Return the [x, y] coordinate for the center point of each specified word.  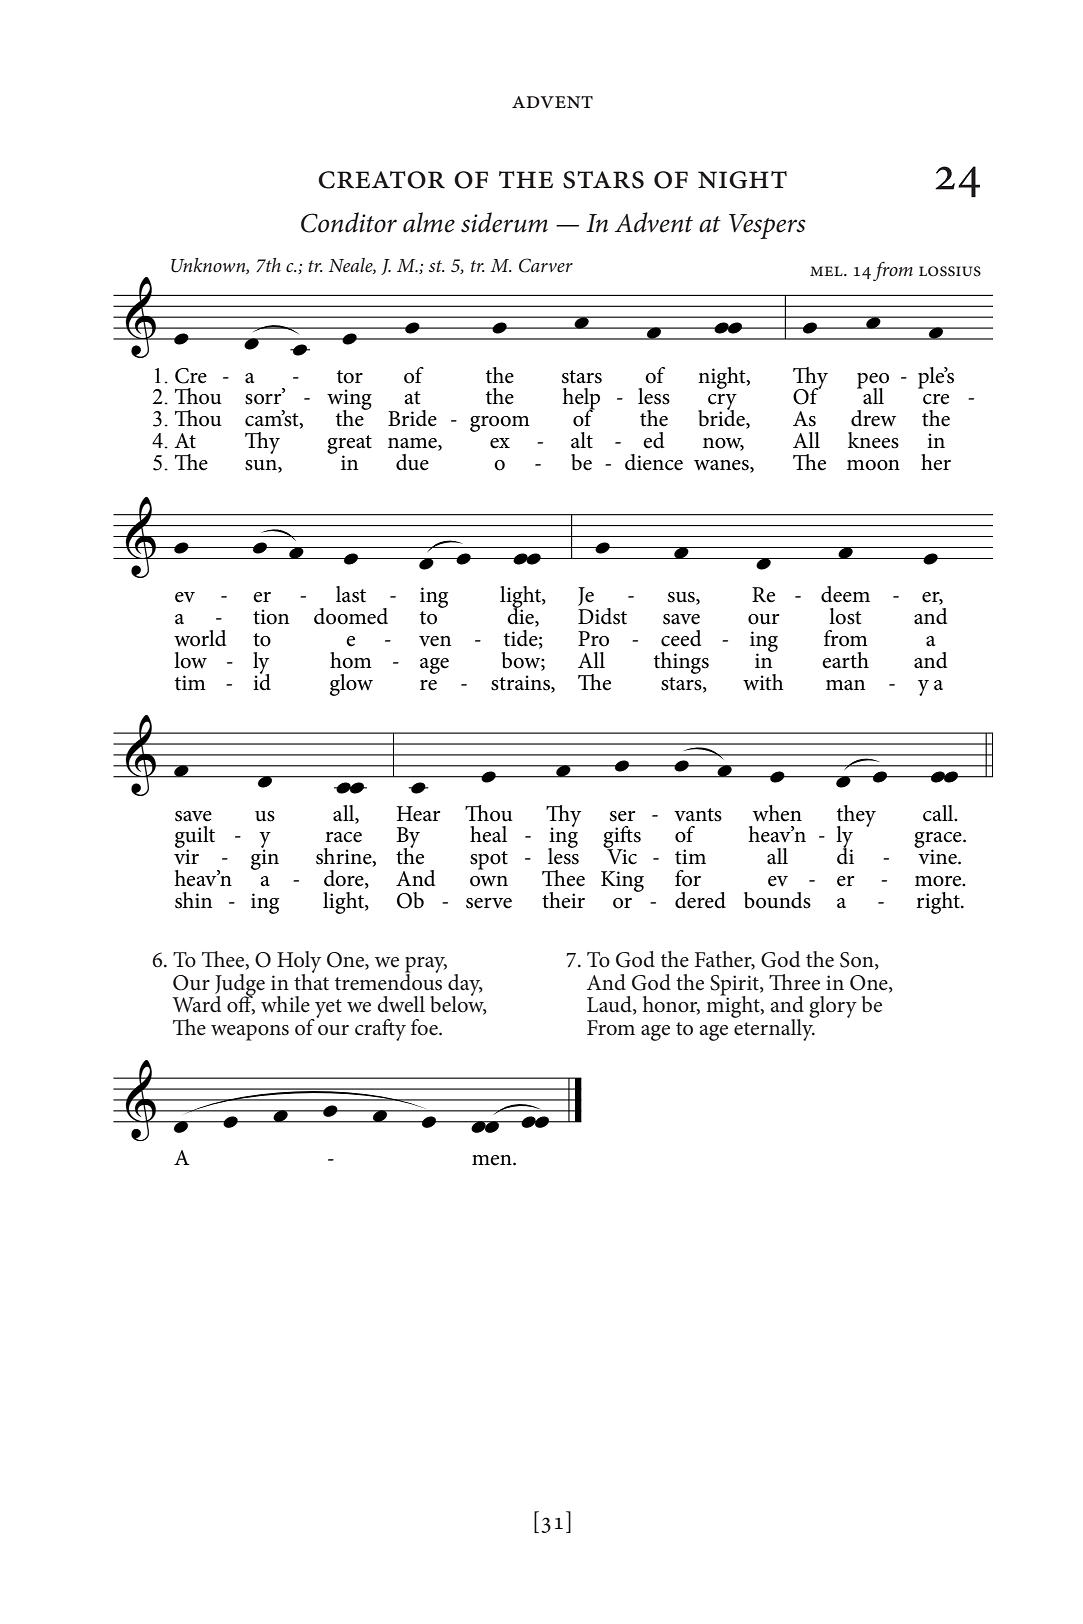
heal [488, 834]
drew [873, 418]
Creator [381, 180]
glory [833, 1007]
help [581, 400]
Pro [593, 639]
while [285, 1004]
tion [271, 617]
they [856, 817]
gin [265, 858]
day [465, 986]
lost [845, 616]
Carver [546, 265]
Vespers [767, 226]
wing [349, 401]
